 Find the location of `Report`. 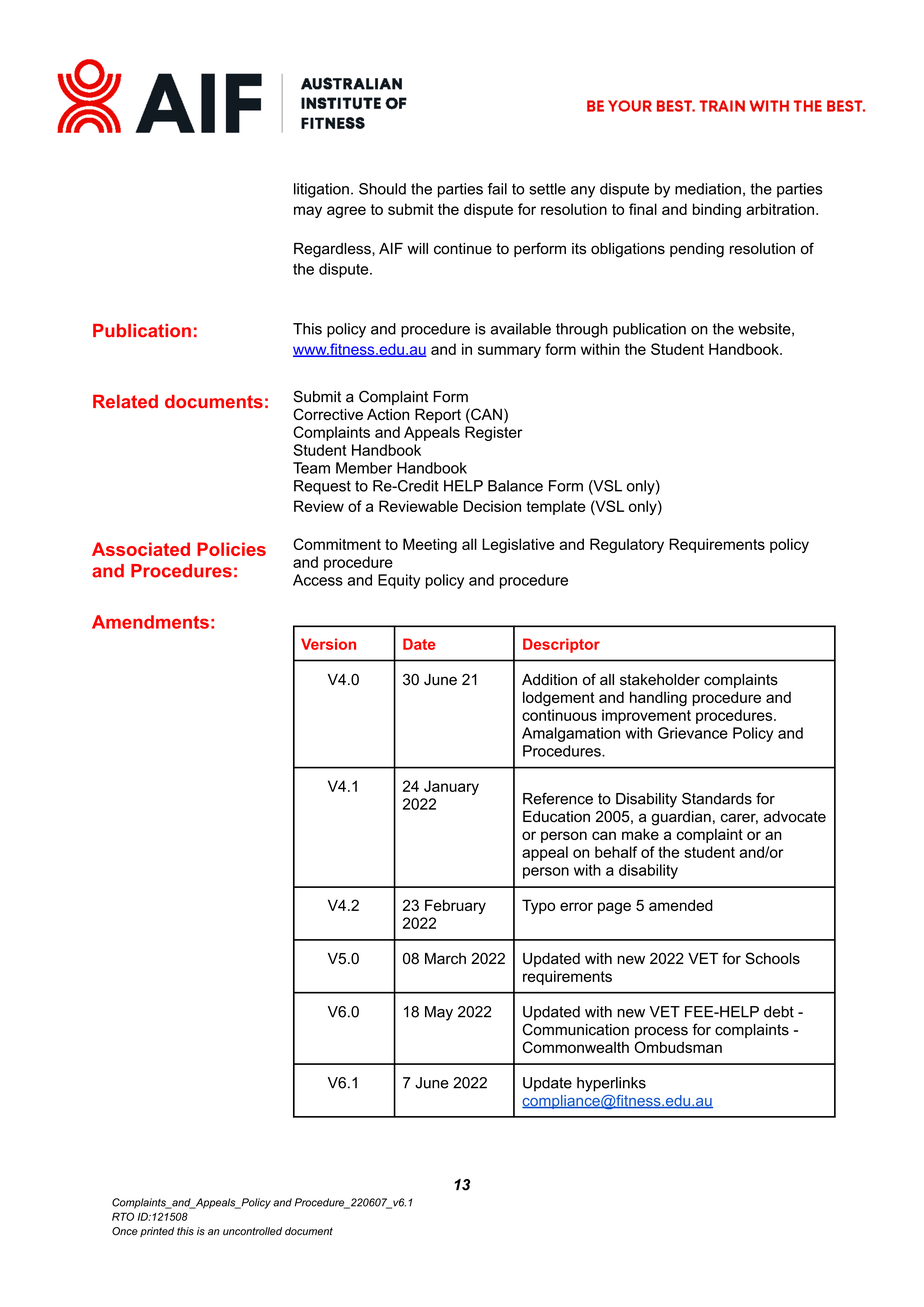

Report is located at coordinates (438, 415).
